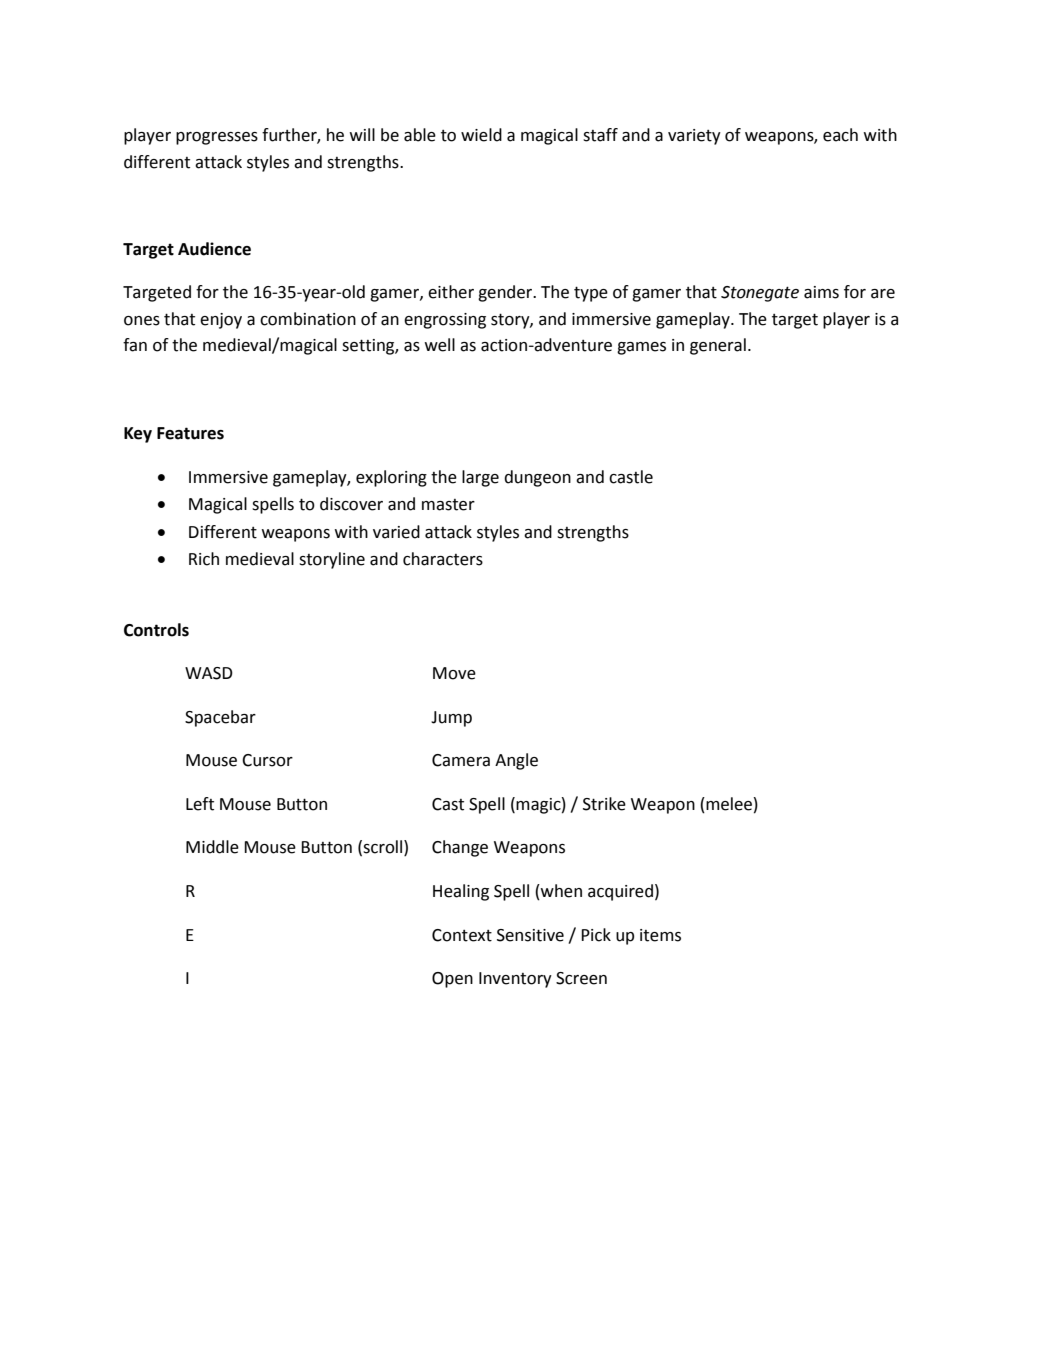  Describe the element at coordinates (443, 559) in the page. I see `characters` at that location.
